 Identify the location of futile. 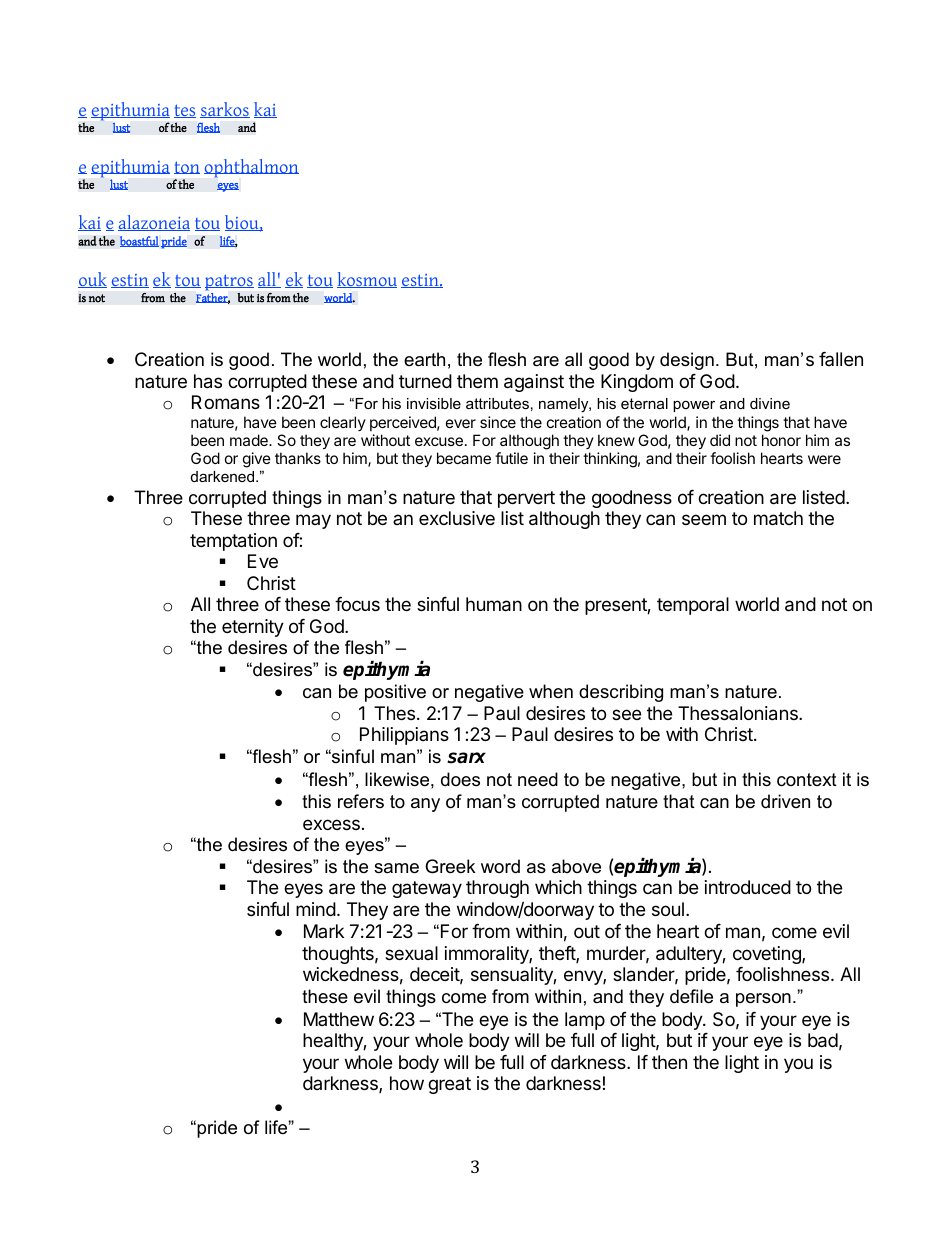
(511, 458).
